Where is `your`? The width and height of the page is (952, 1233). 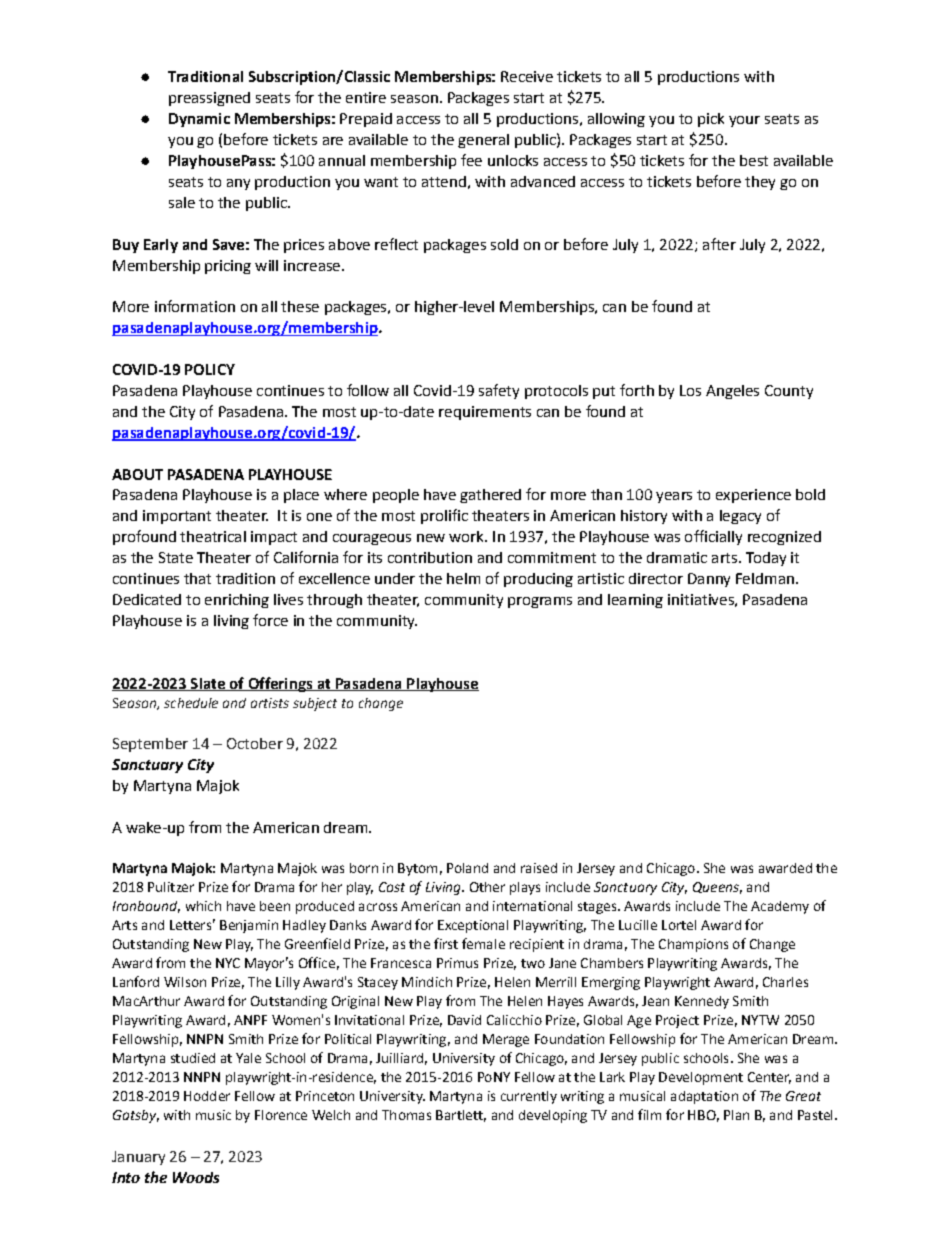 your is located at coordinates (744, 121).
